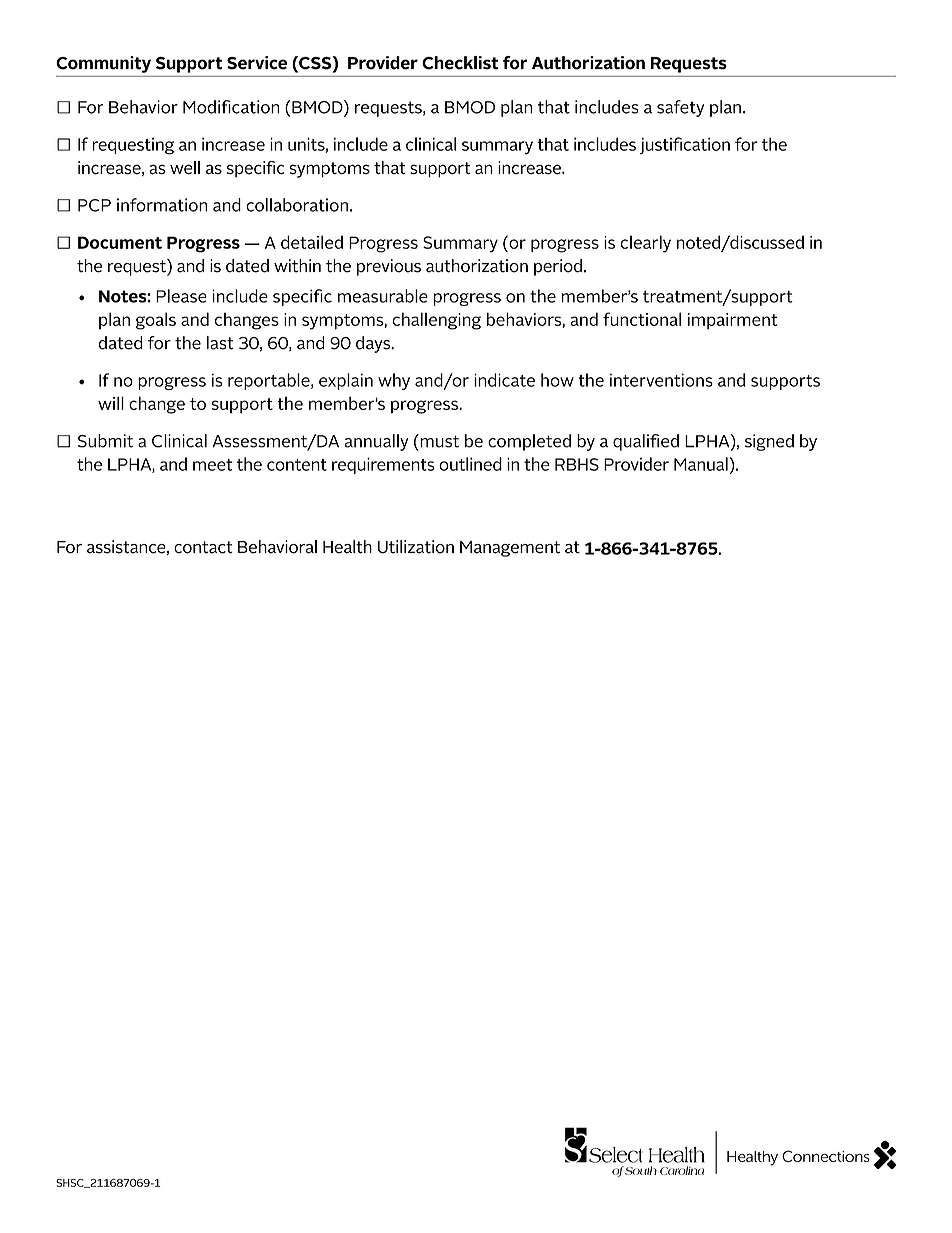 The image size is (952, 1233). Describe the element at coordinates (680, 108) in the screenshot. I see `safety` at that location.
